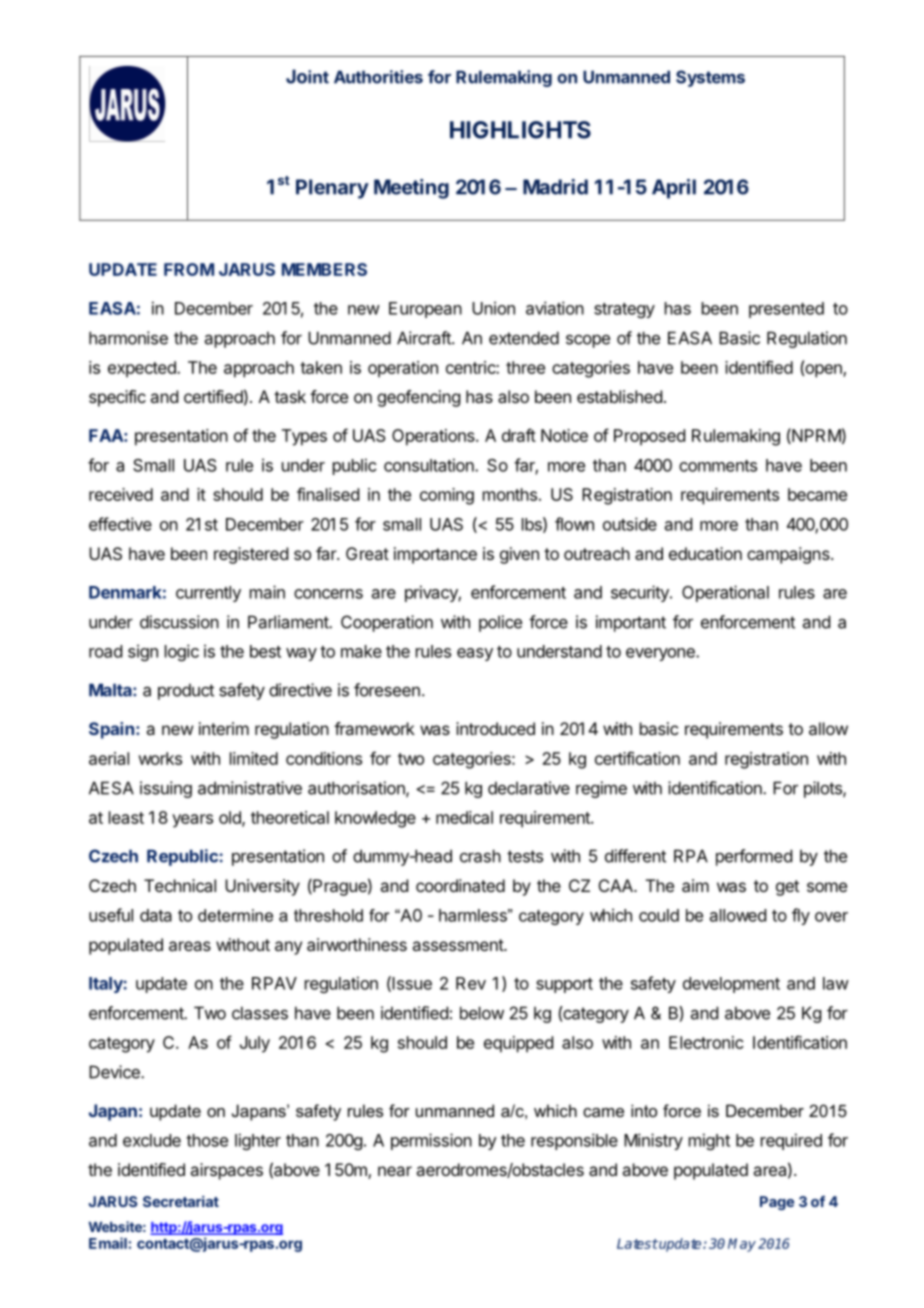 This page has width=924, height=1308. Describe the element at coordinates (710, 78) in the page. I see `Systems` at that location.
